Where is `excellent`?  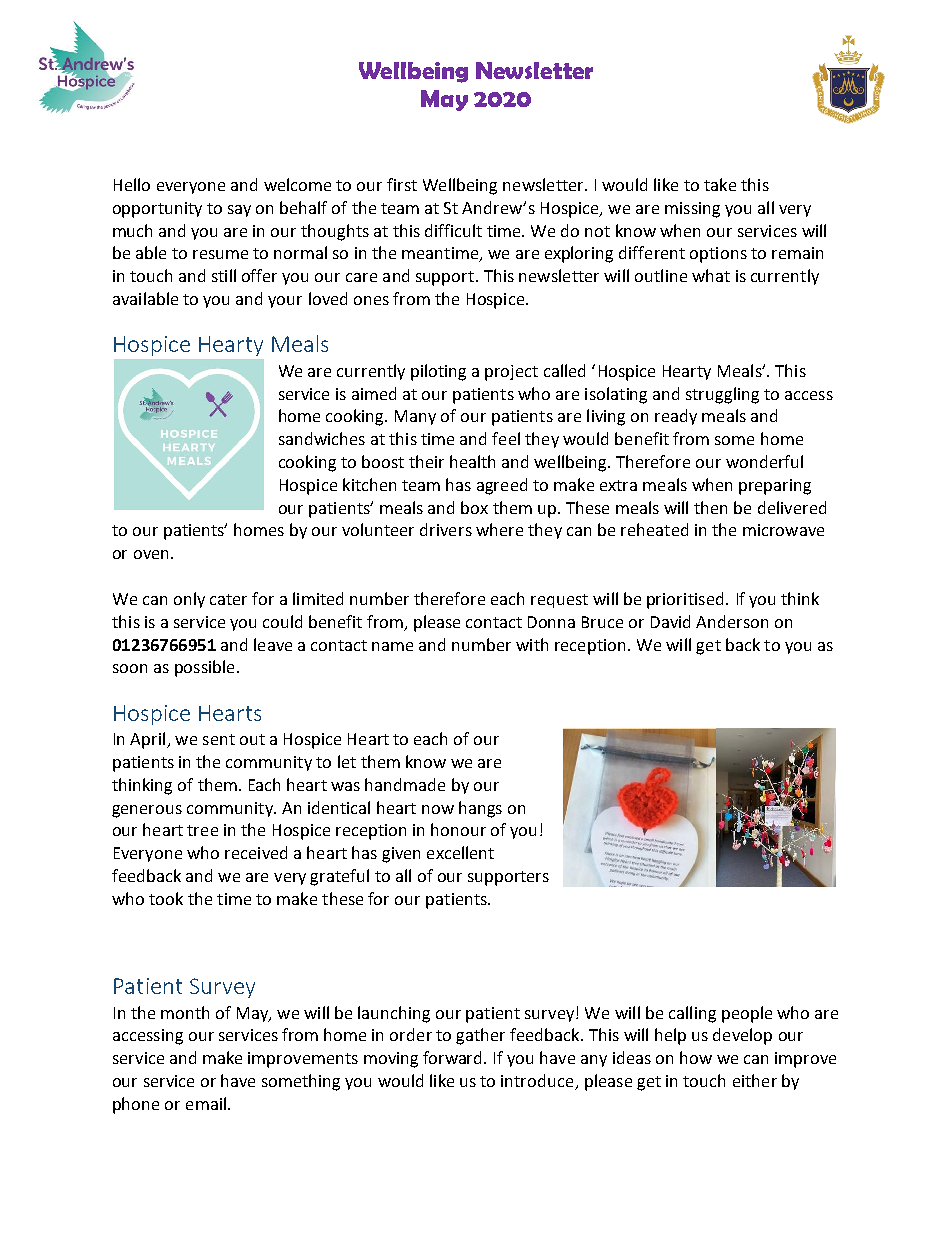
excellent is located at coordinates (460, 852).
